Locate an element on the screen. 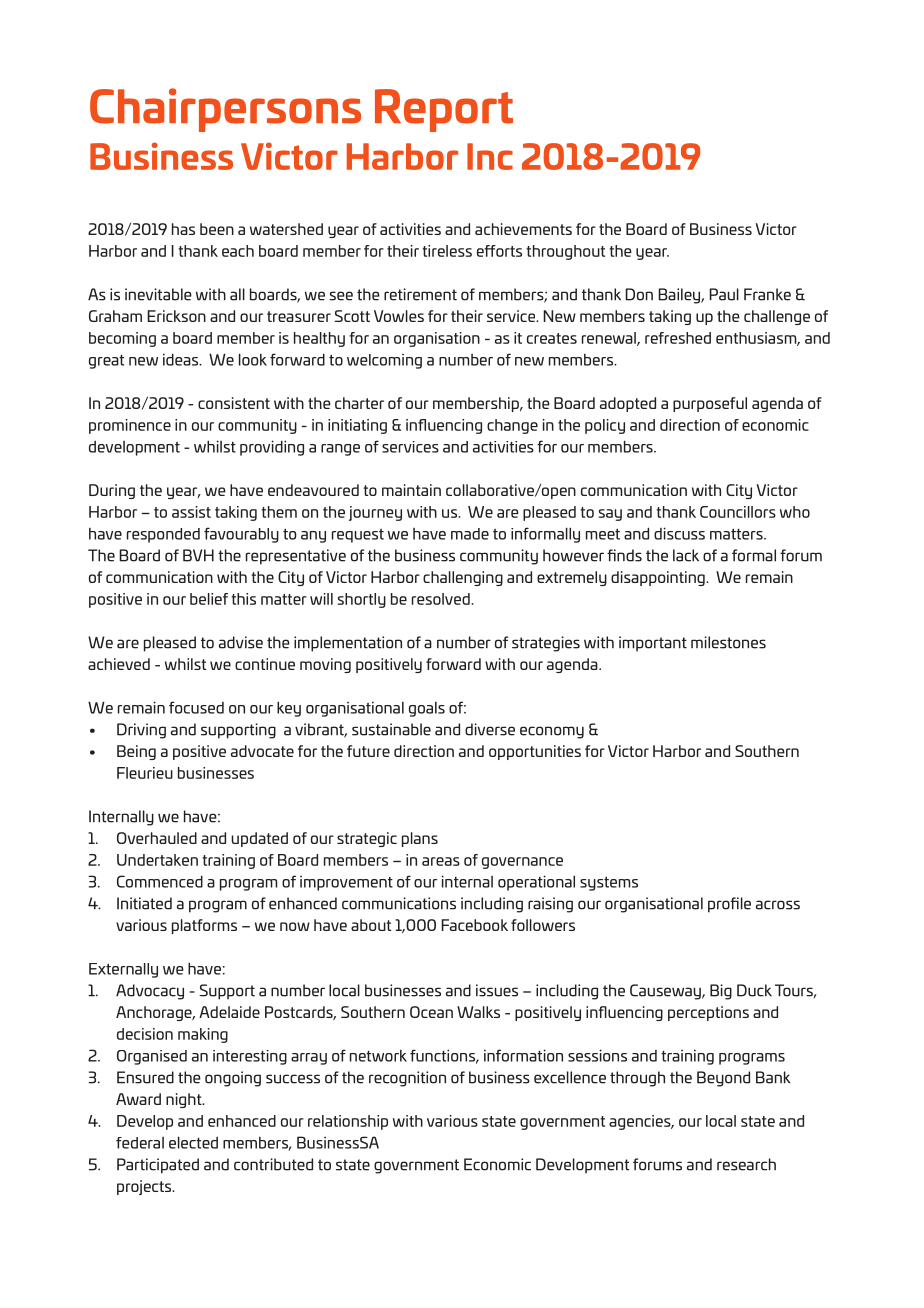 This screenshot has height=1308, width=924. milestones is located at coordinates (728, 642).
